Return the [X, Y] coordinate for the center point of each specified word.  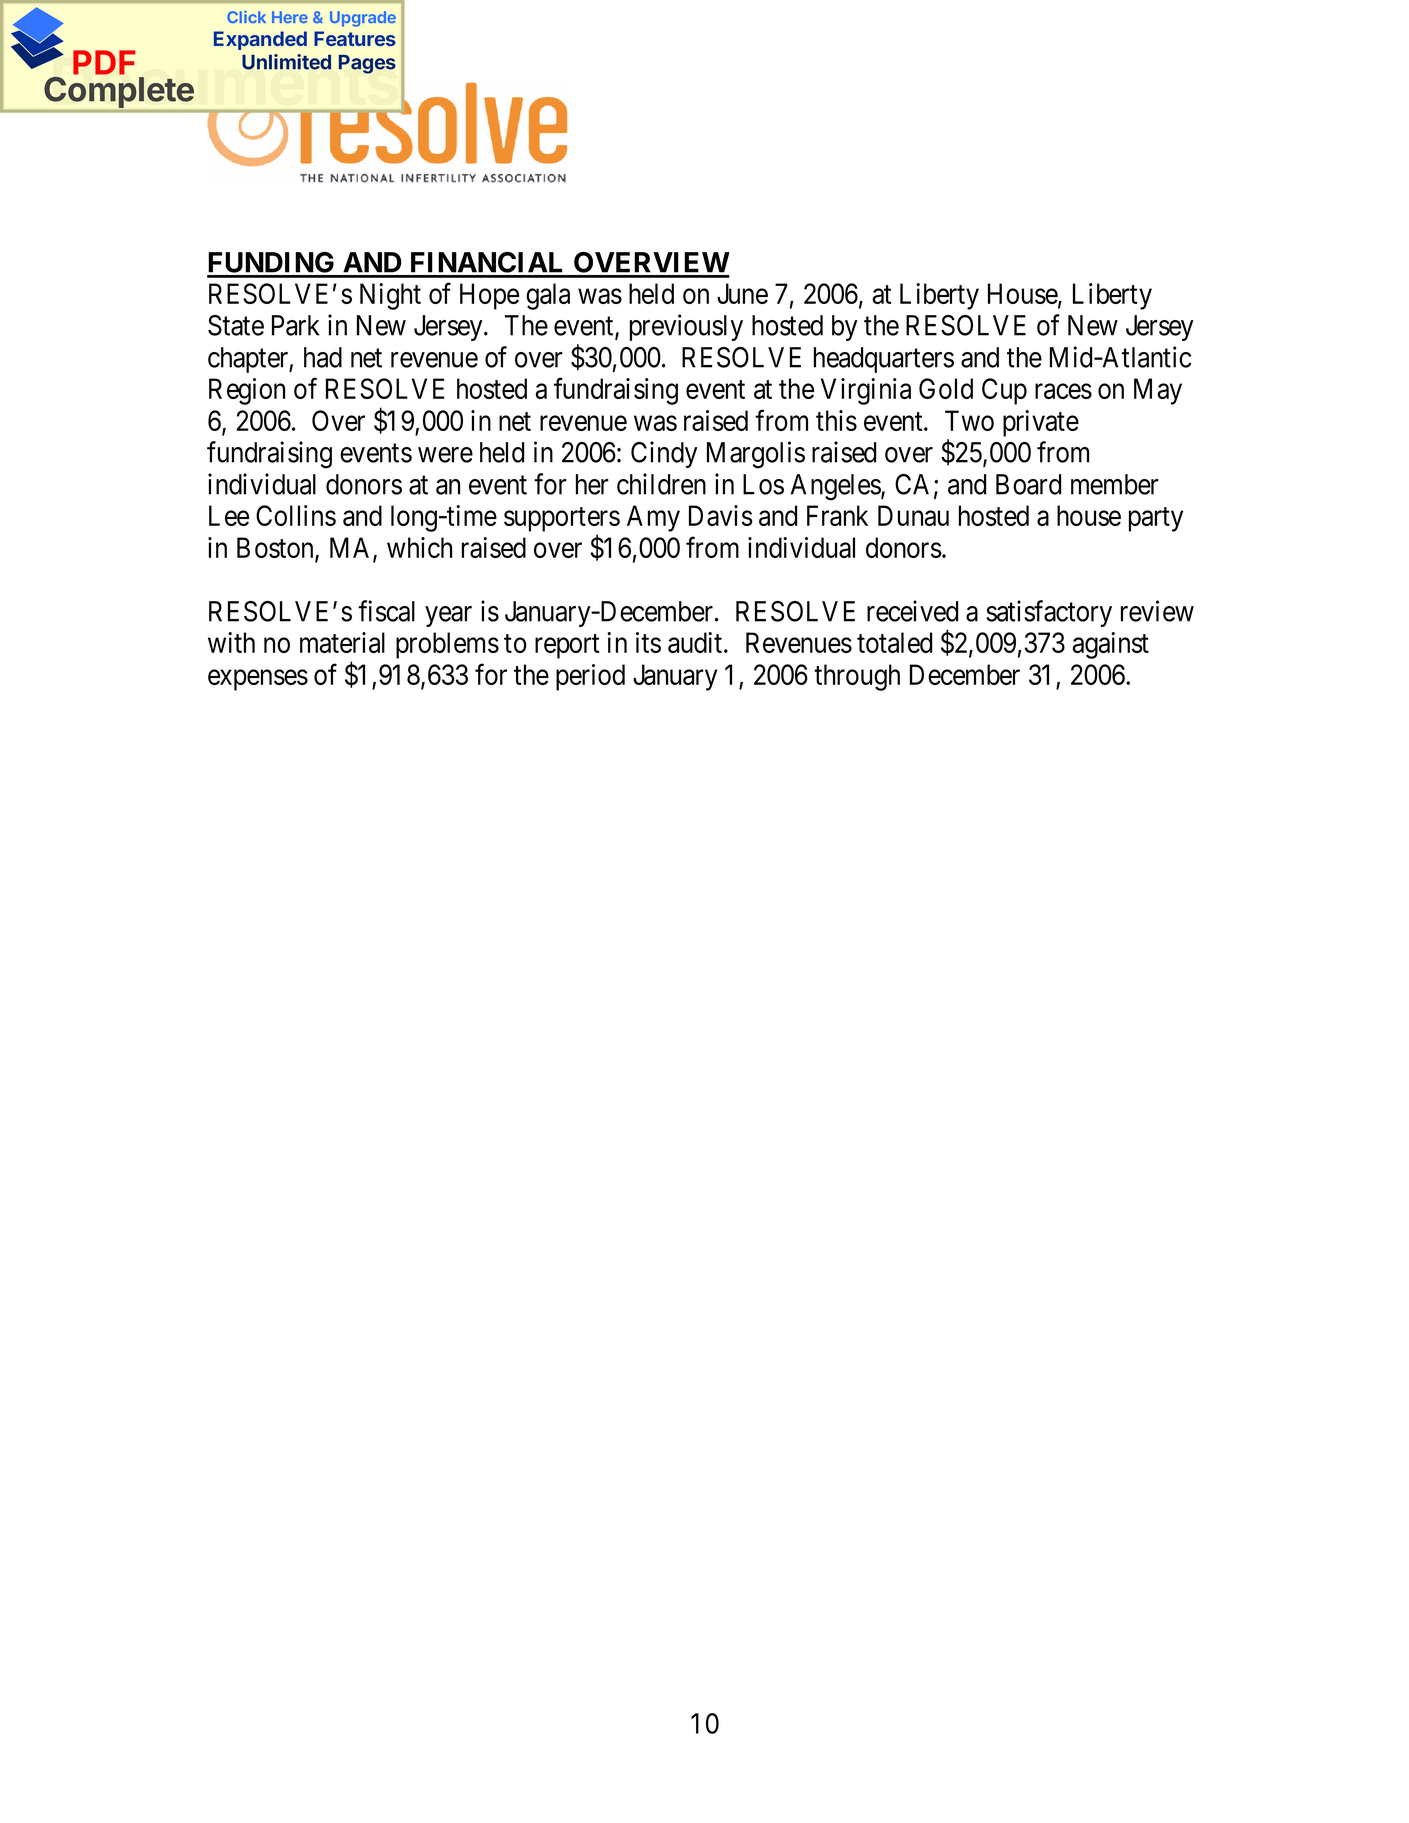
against [1111, 645]
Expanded [260, 40]
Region [247, 391]
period [590, 677]
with [231, 642]
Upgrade [363, 19]
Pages [367, 64]
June [742, 293]
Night [390, 296]
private [1041, 423]
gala [548, 296]
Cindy [664, 454]
